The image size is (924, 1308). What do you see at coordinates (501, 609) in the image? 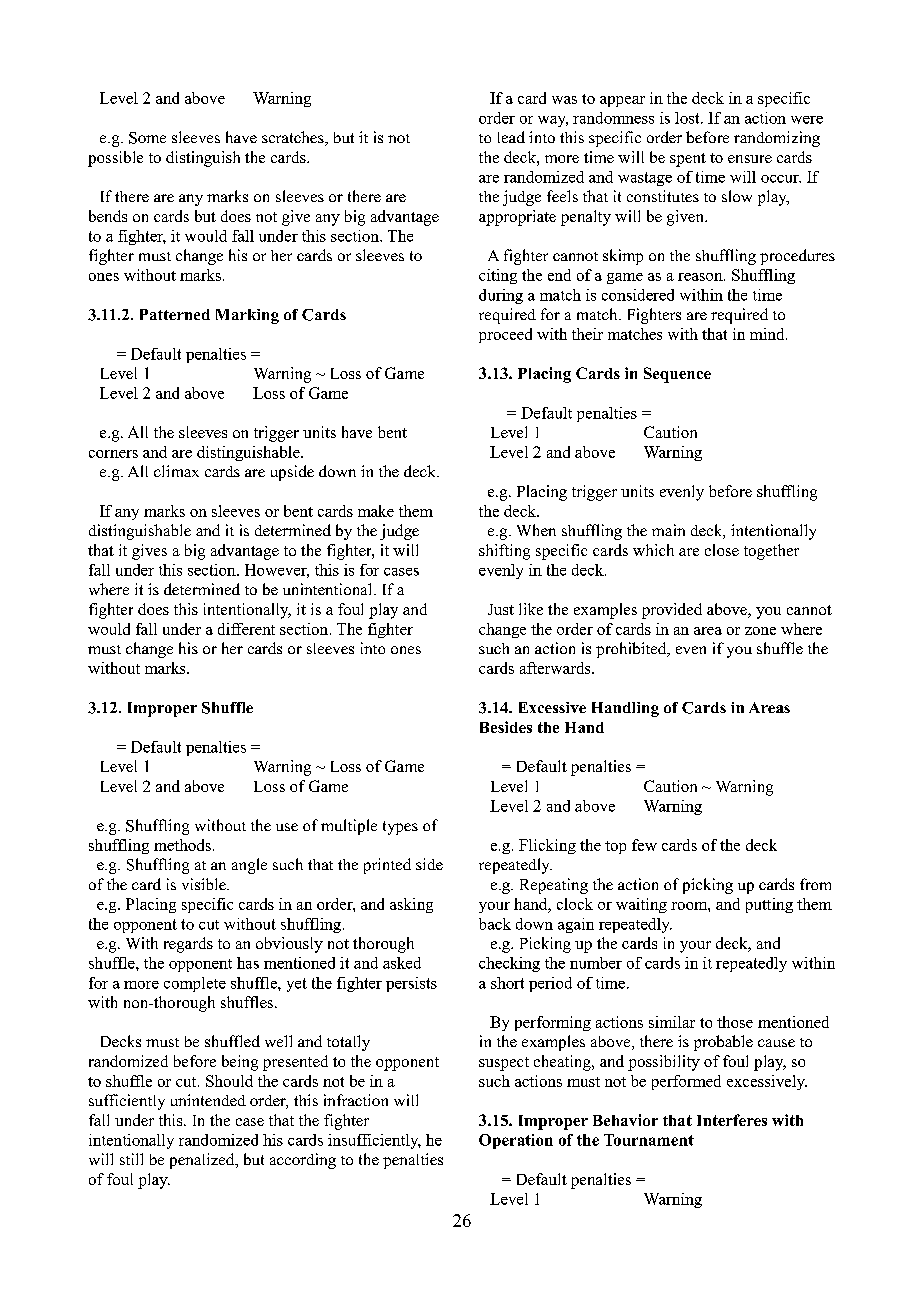
I see `Just` at bounding box center [501, 609].
